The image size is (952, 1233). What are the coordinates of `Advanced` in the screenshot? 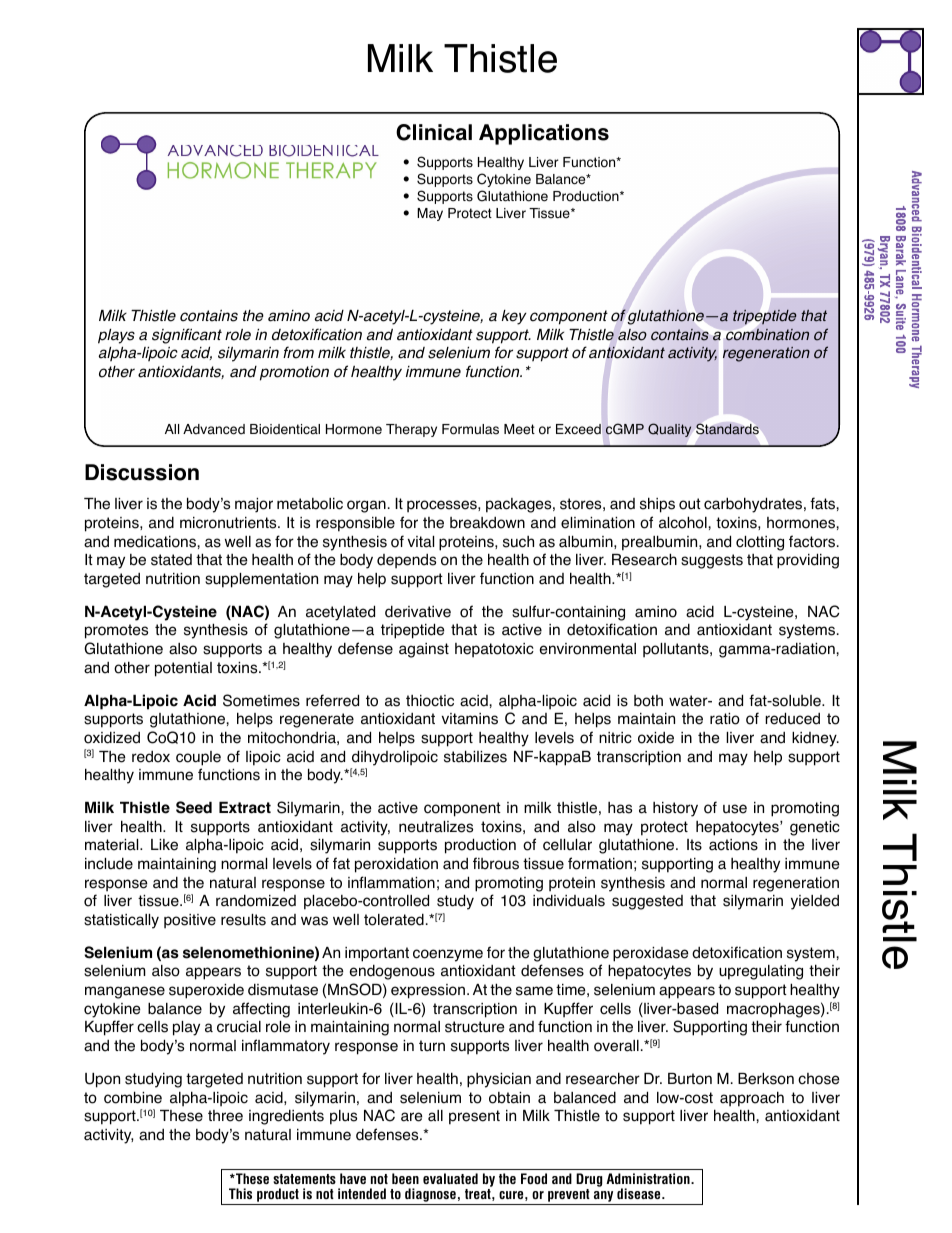 It's located at (214, 429).
